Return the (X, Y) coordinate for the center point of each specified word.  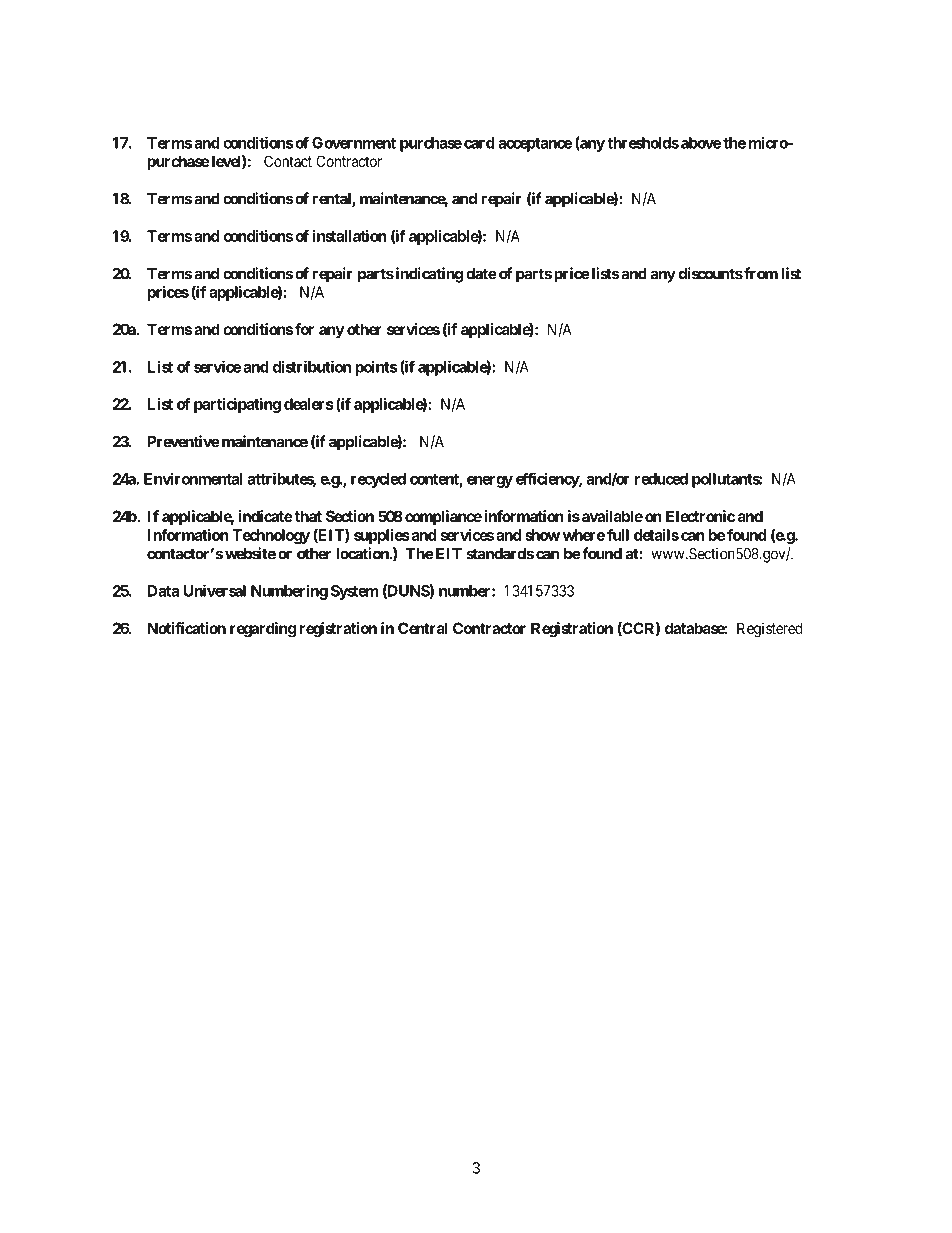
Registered (769, 630)
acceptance (535, 145)
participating (237, 405)
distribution (312, 366)
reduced (661, 479)
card (479, 143)
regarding (263, 630)
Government (354, 143)
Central (423, 628)
